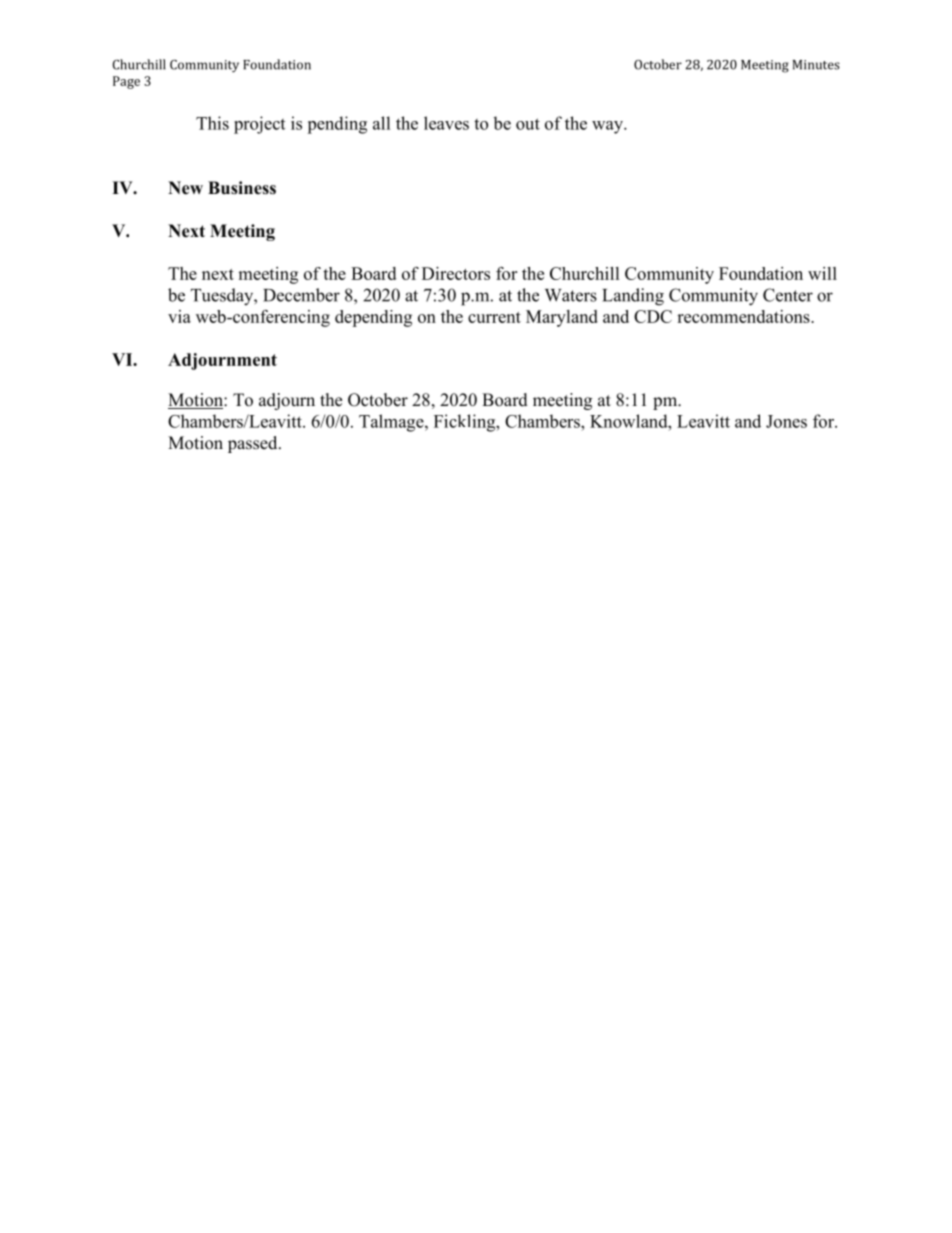  What do you see at coordinates (254, 444) in the screenshot?
I see `passed` at bounding box center [254, 444].
